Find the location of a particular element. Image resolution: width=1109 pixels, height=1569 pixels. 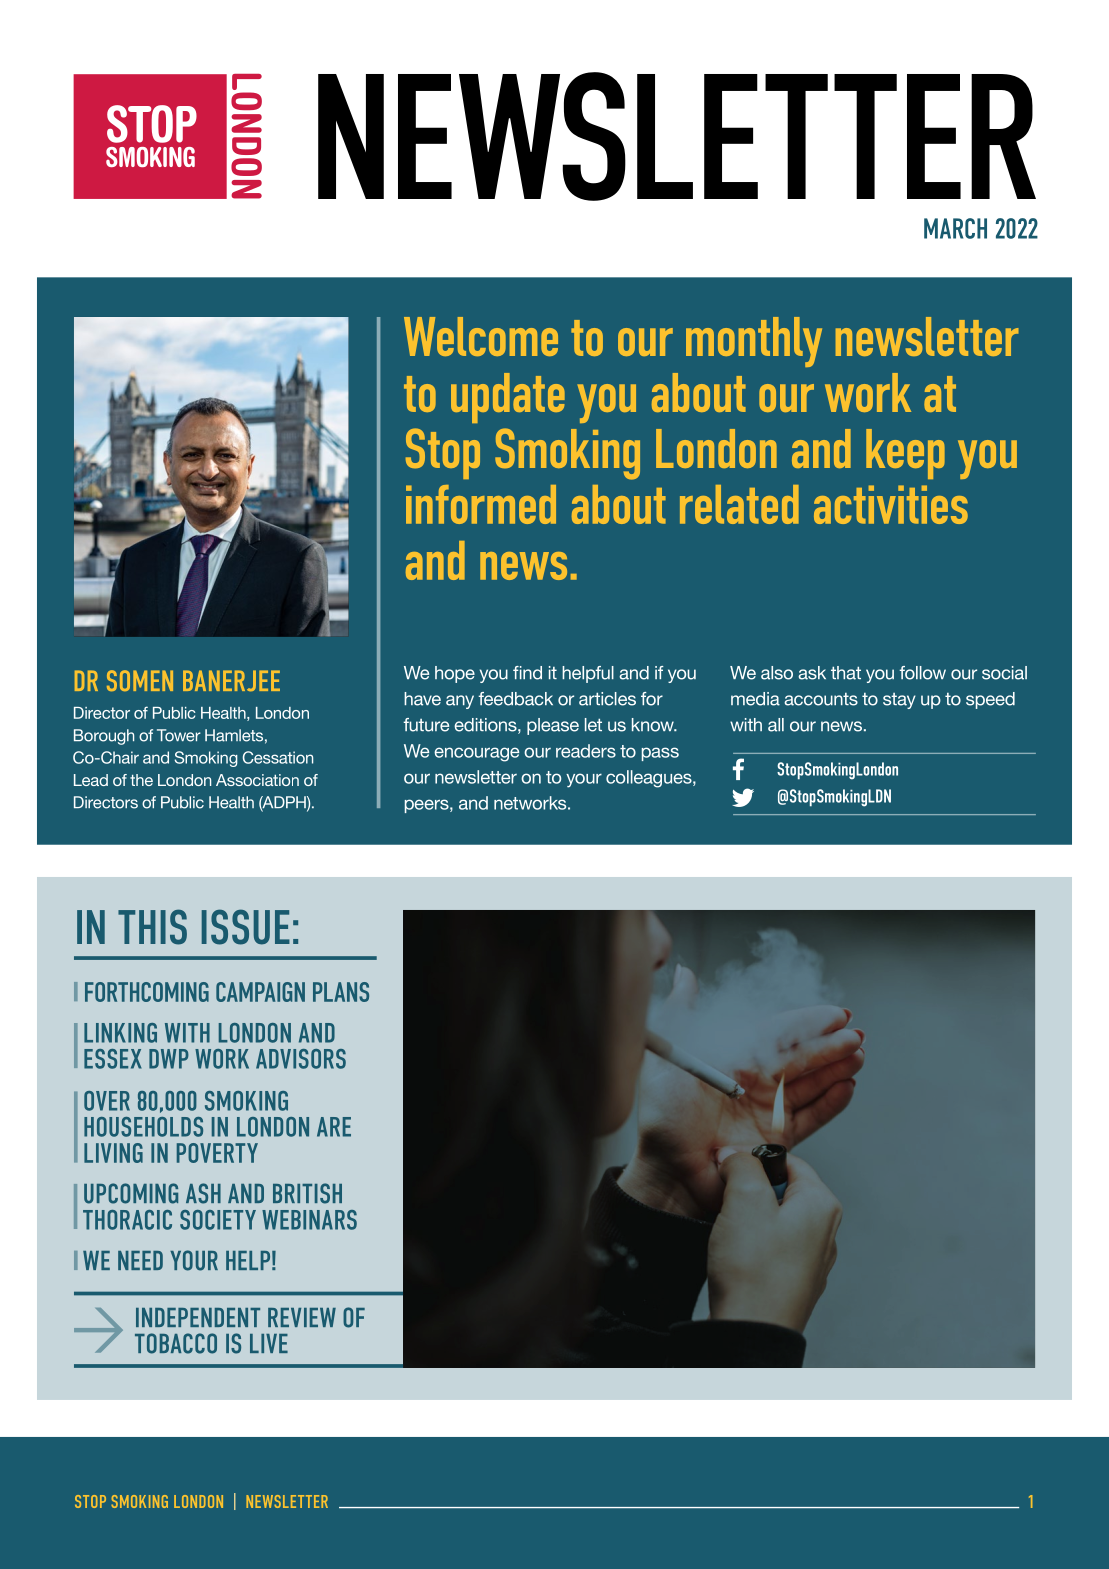

find is located at coordinates (527, 673).
